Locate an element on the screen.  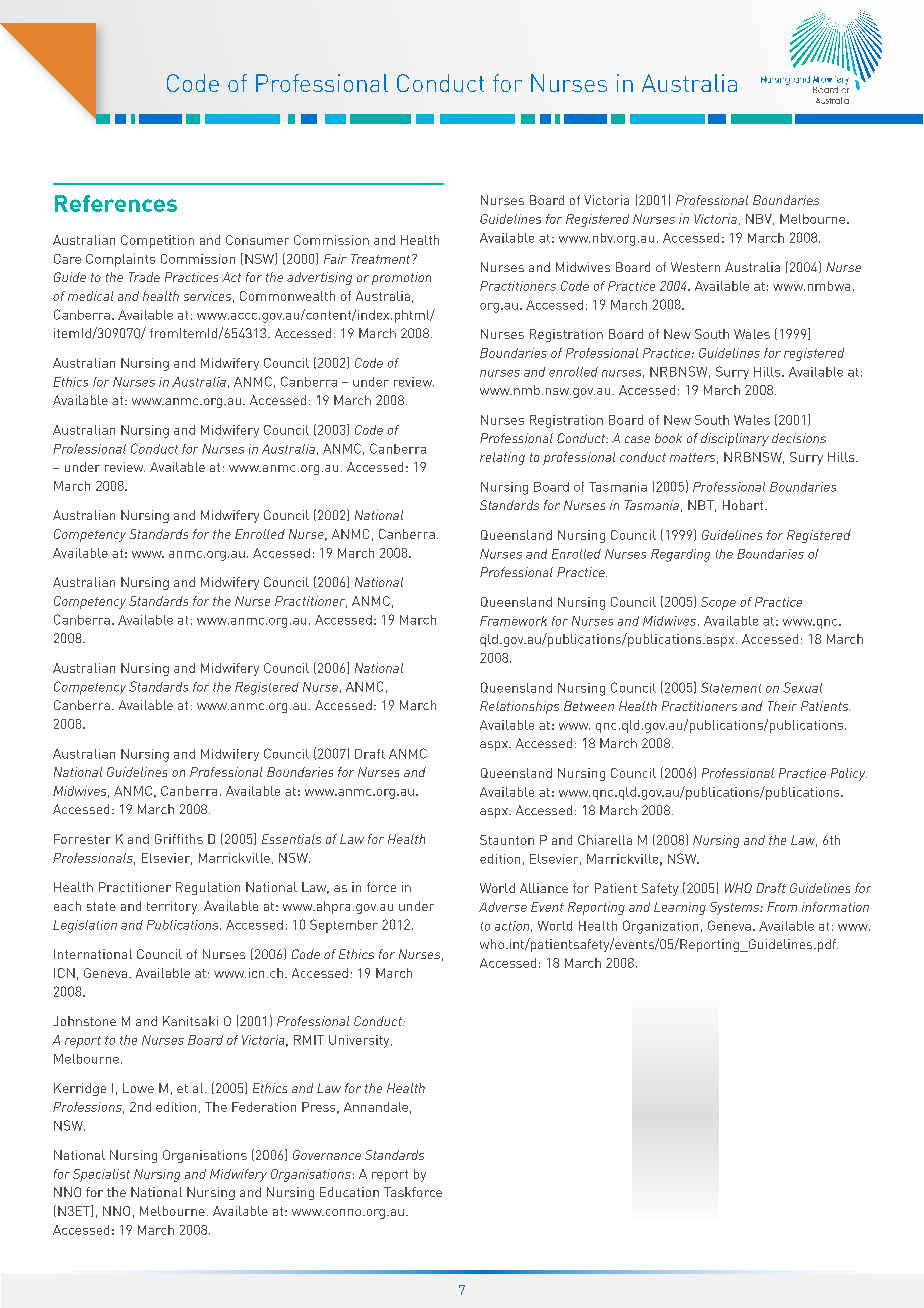
Relationships is located at coordinates (519, 707).
